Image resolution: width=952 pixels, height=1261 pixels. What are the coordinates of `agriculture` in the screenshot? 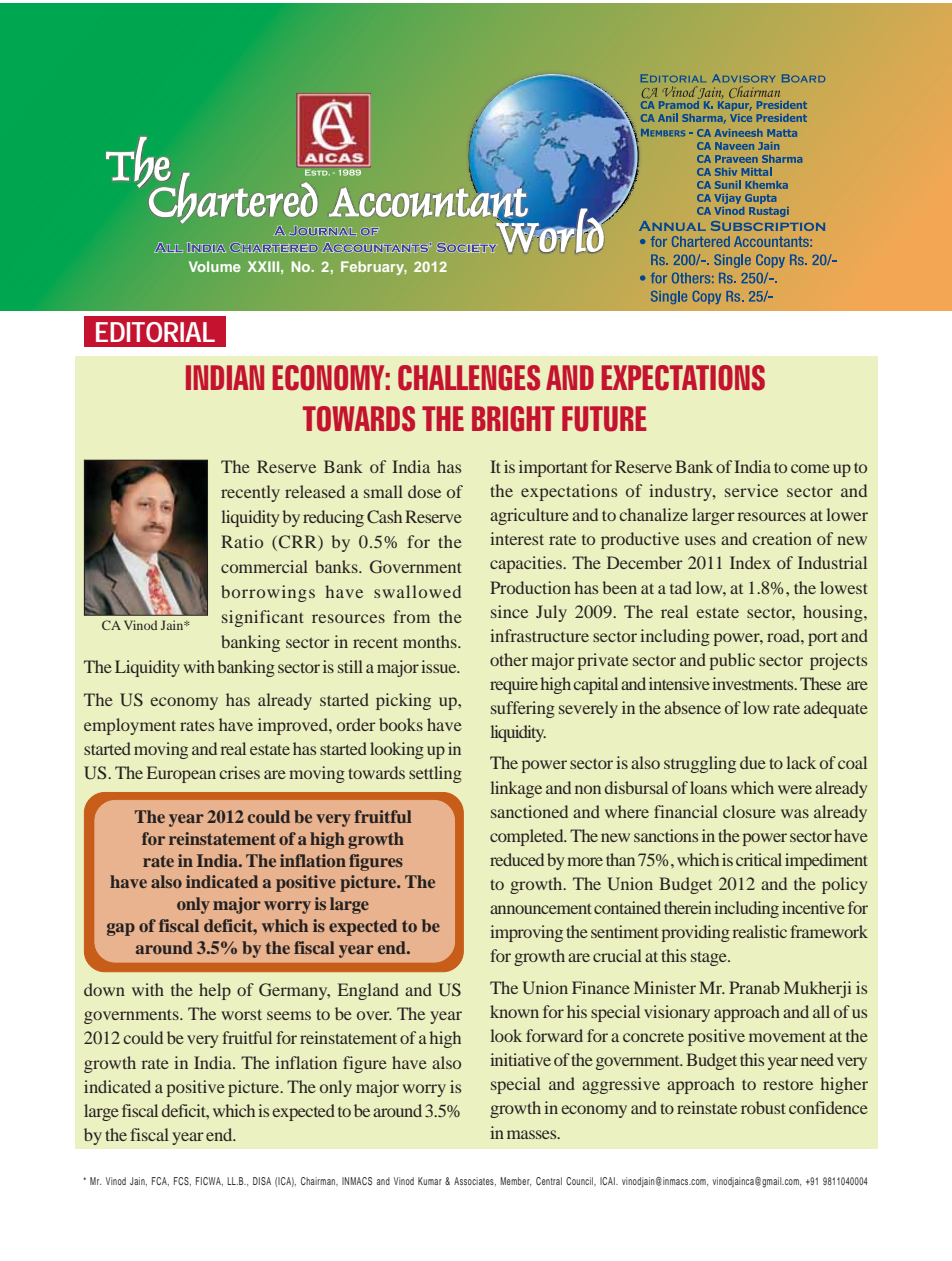 It's located at (529, 516).
